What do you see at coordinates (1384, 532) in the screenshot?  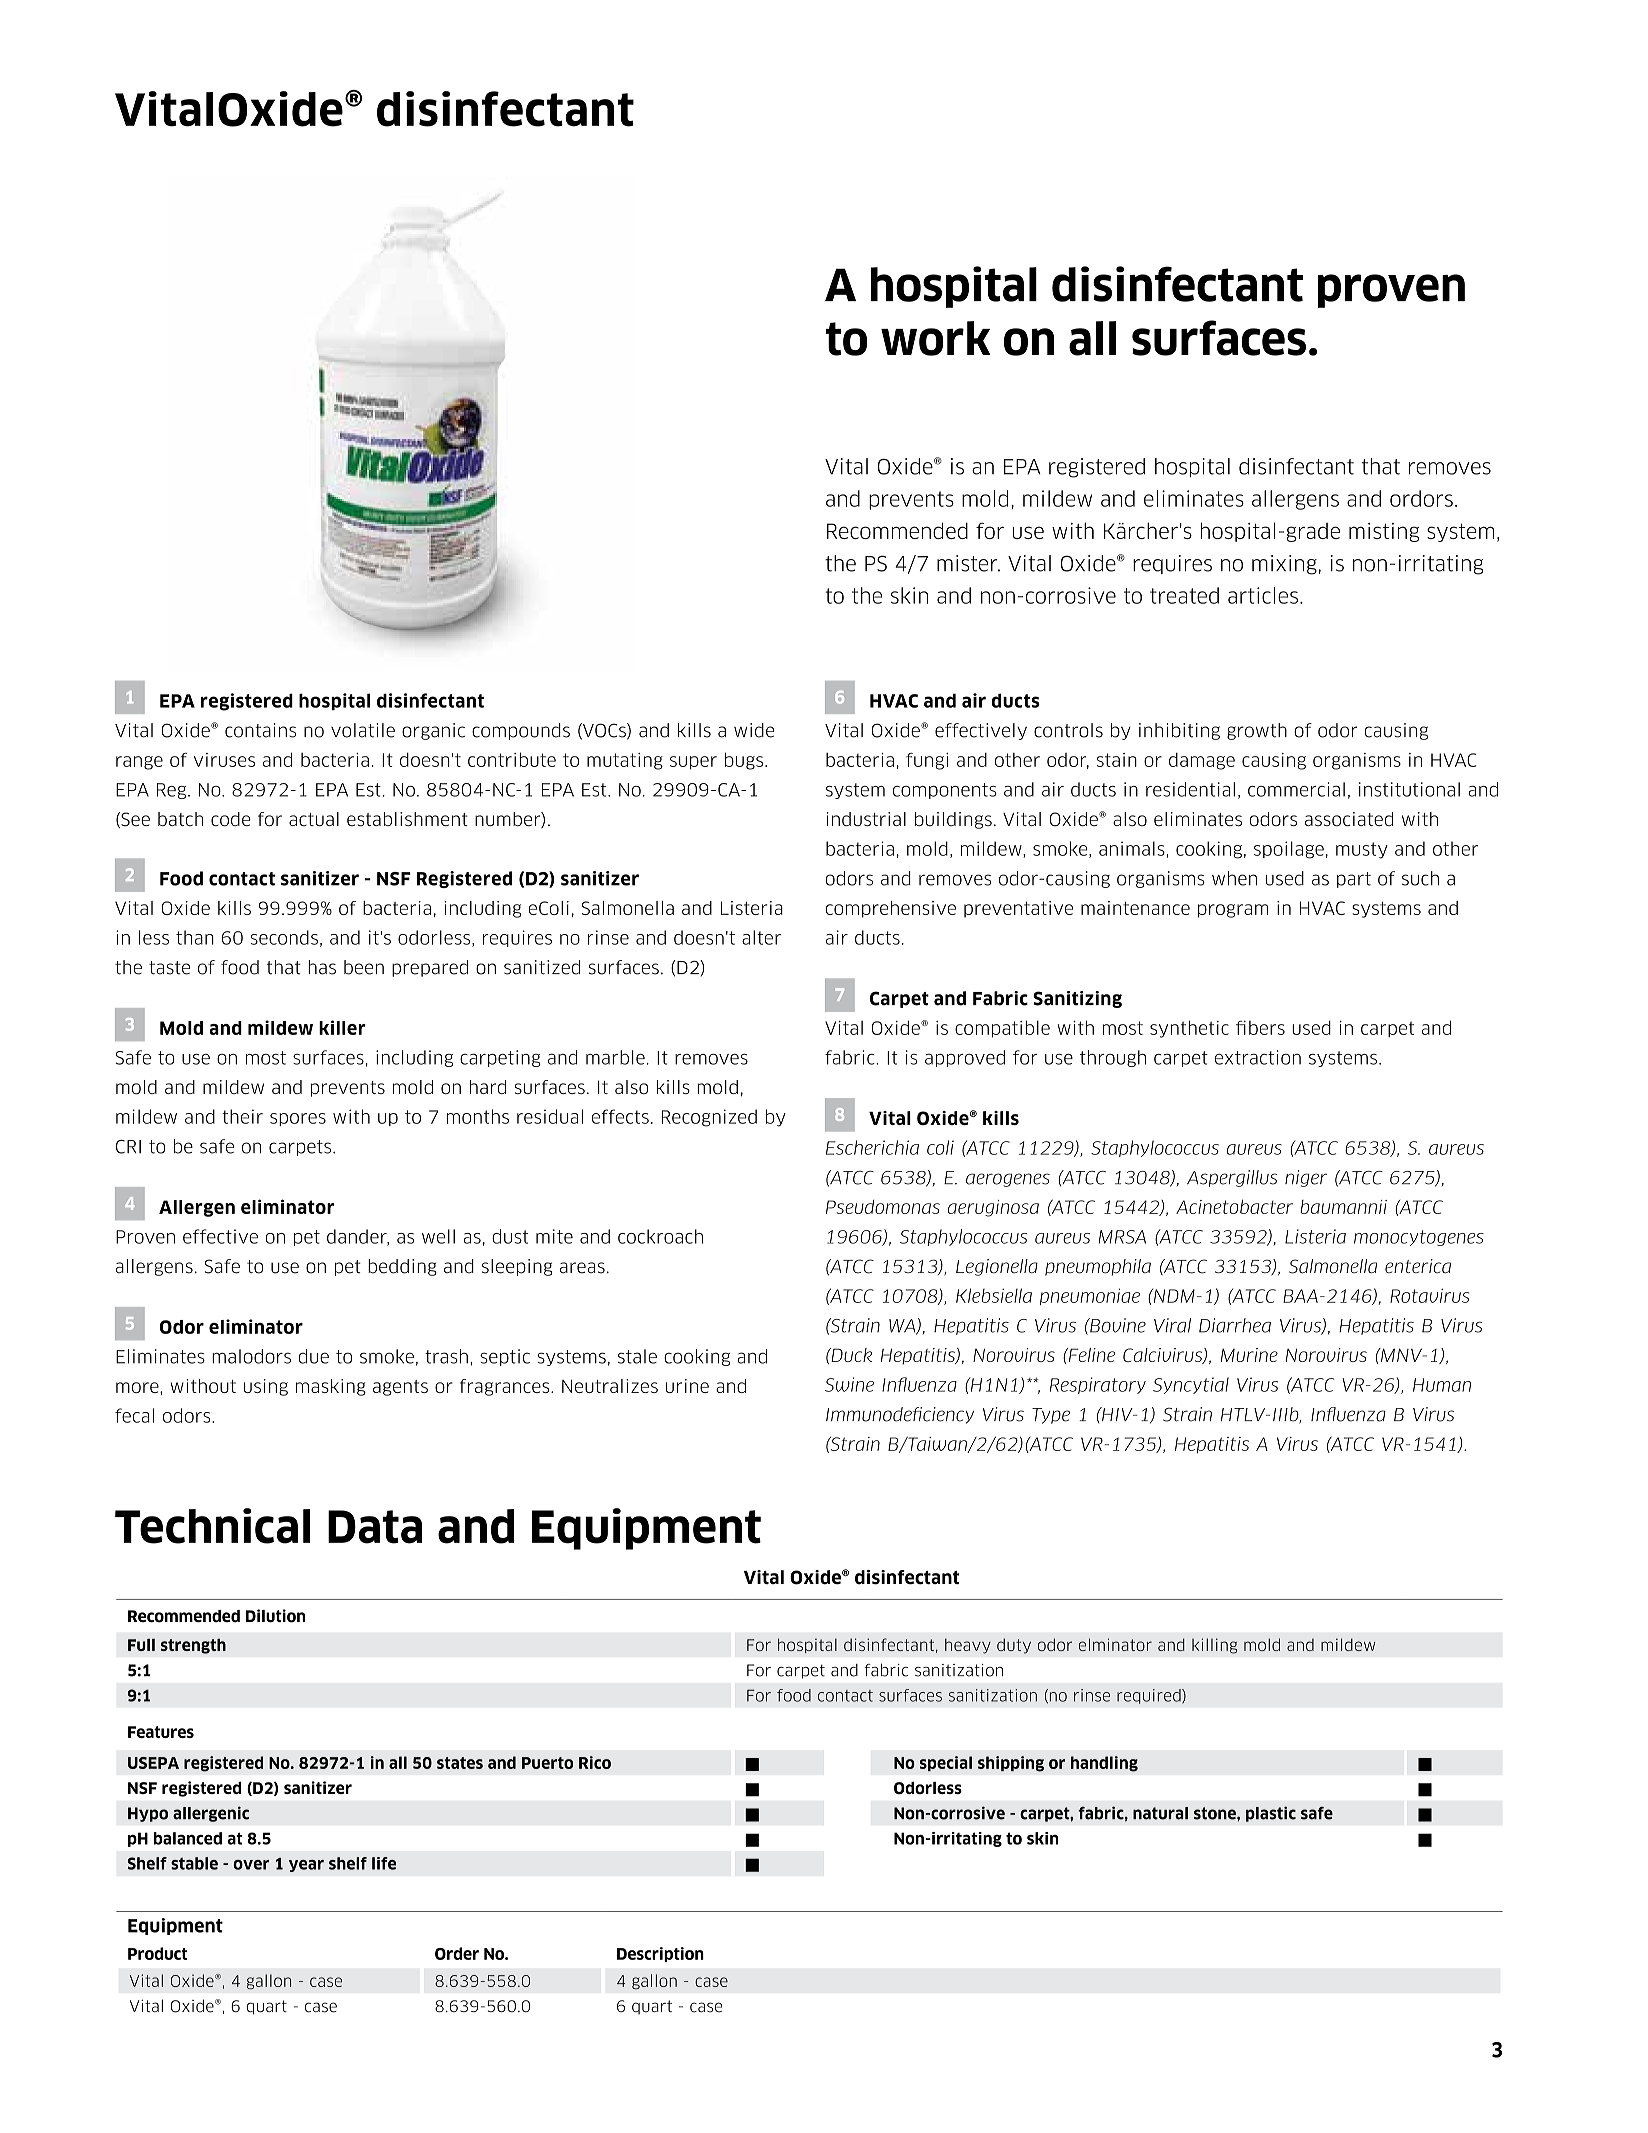 I see `misting` at bounding box center [1384, 532].
